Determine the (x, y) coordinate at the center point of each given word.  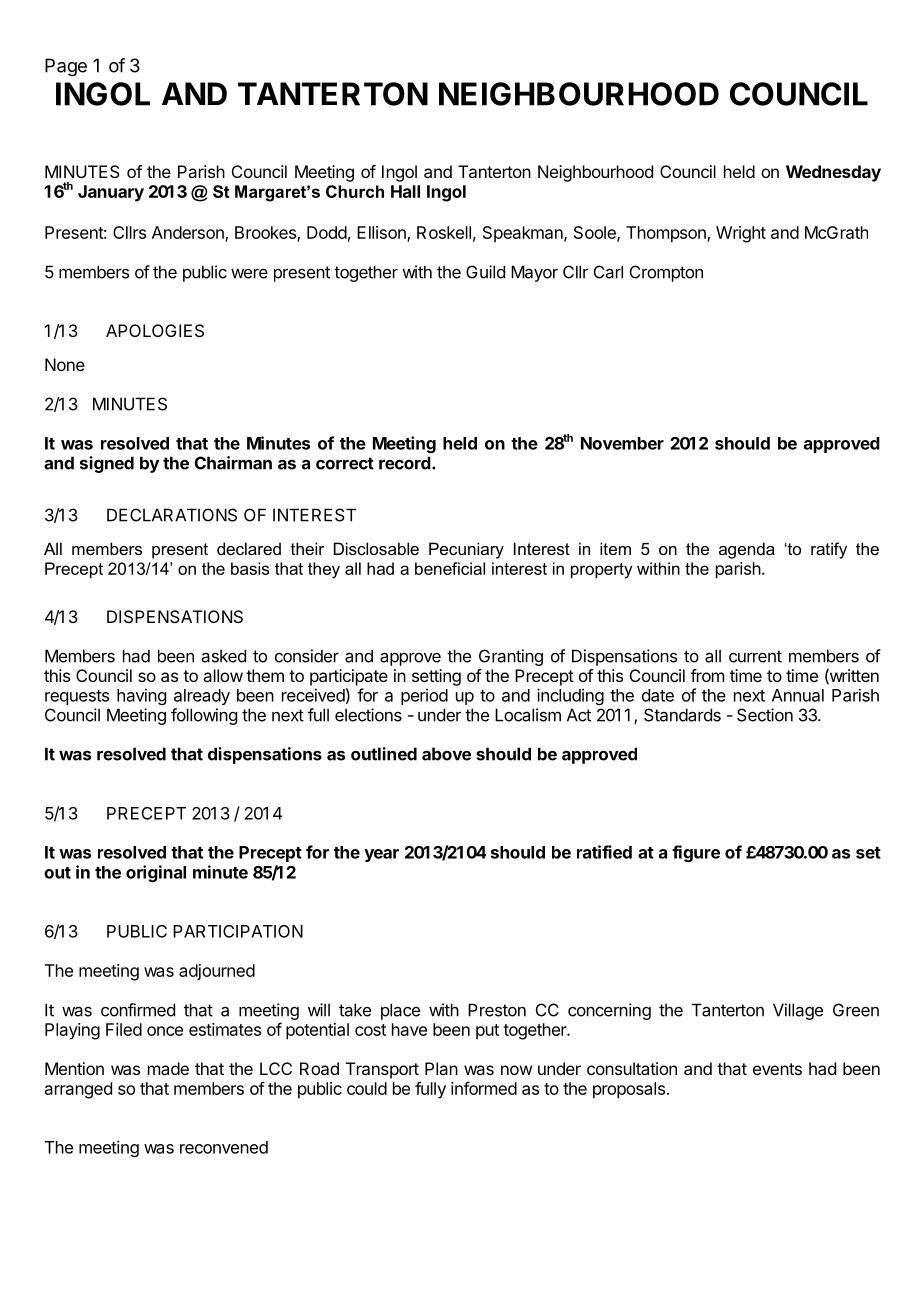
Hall (405, 191)
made (168, 1068)
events (777, 1069)
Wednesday (833, 173)
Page (66, 67)
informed (484, 1088)
